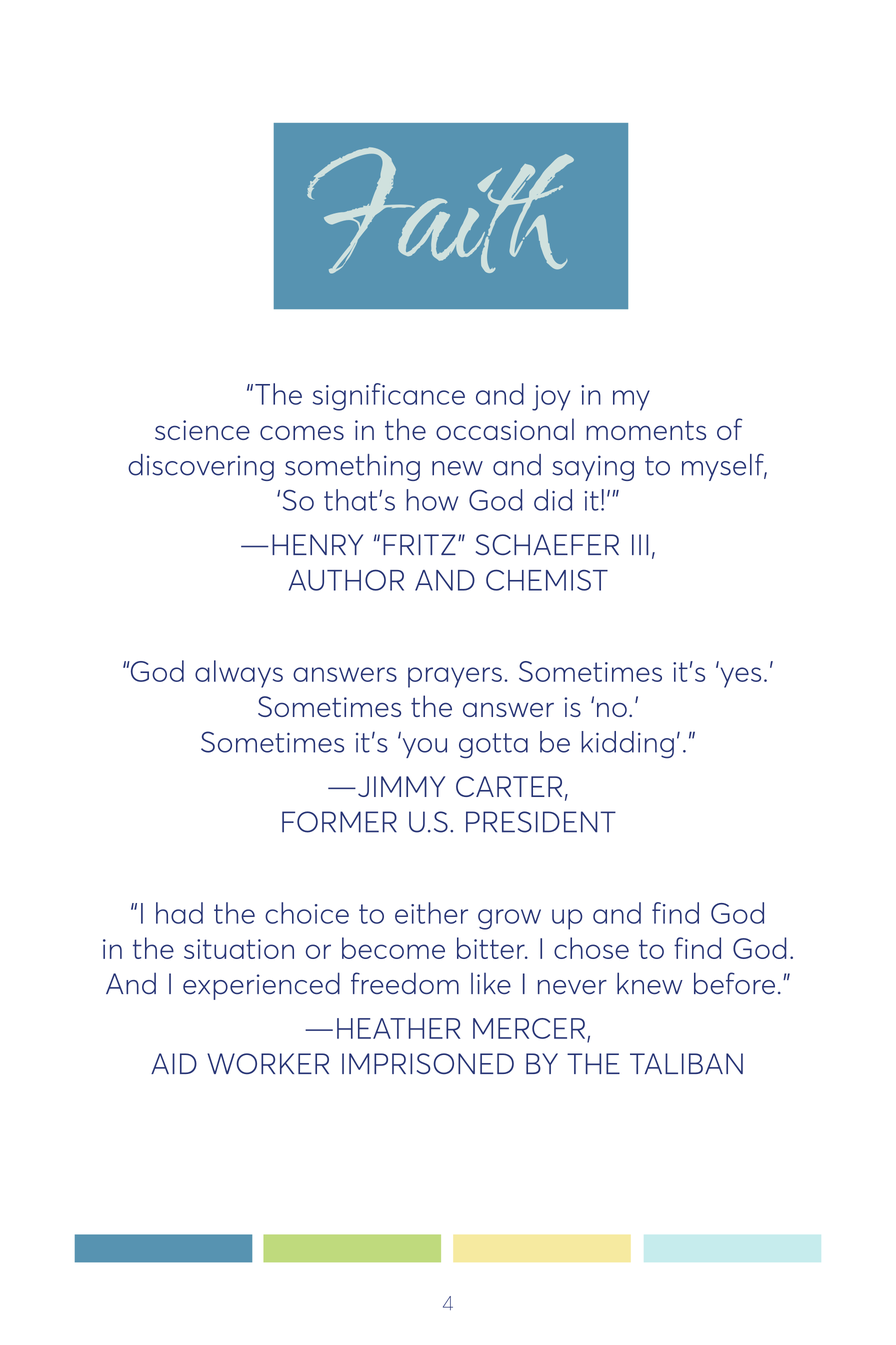  Describe the element at coordinates (646, 430) in the screenshot. I see `moments` at that location.
